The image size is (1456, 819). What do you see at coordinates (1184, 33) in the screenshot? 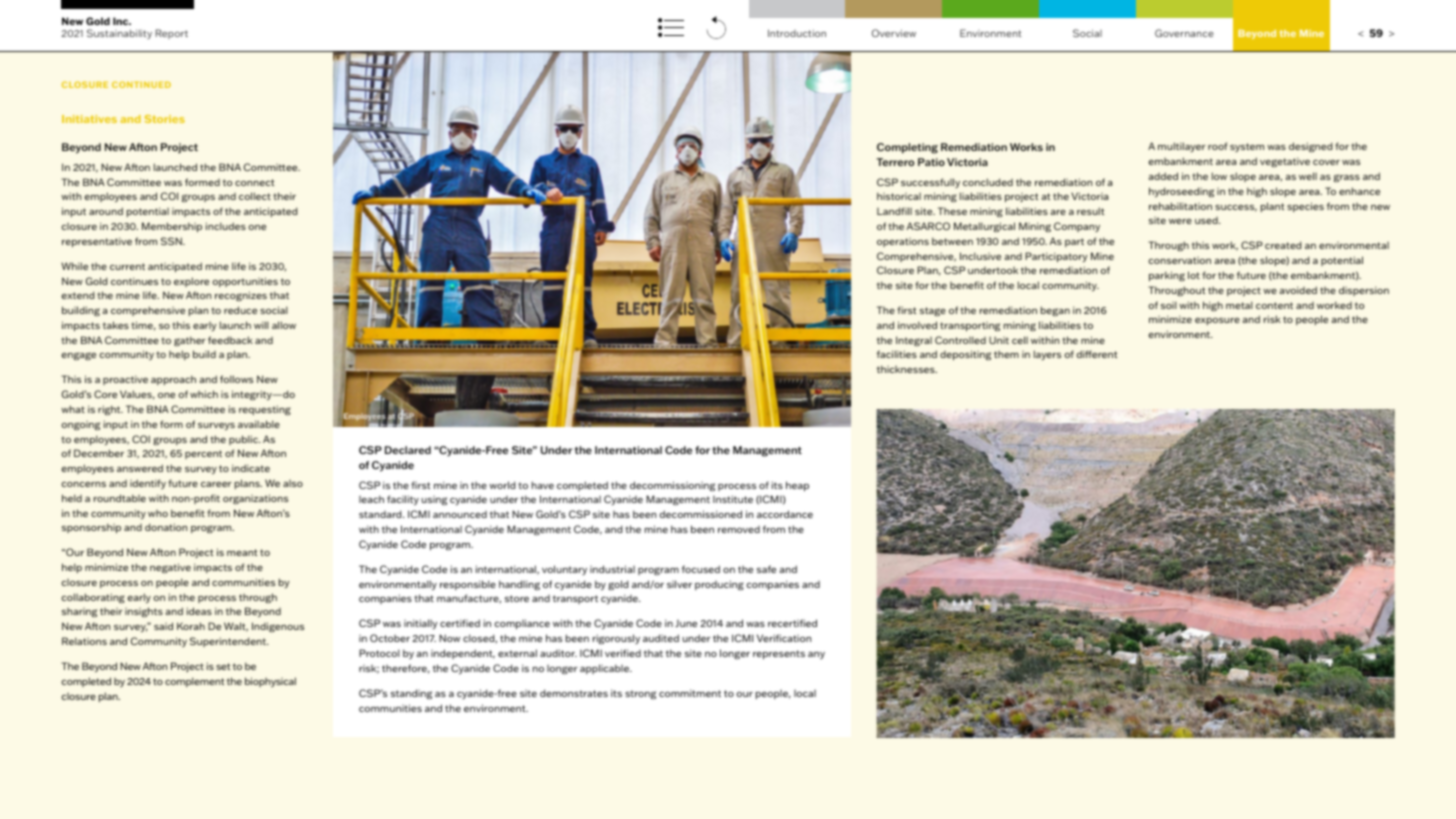
I see `Governance` at bounding box center [1184, 33].
